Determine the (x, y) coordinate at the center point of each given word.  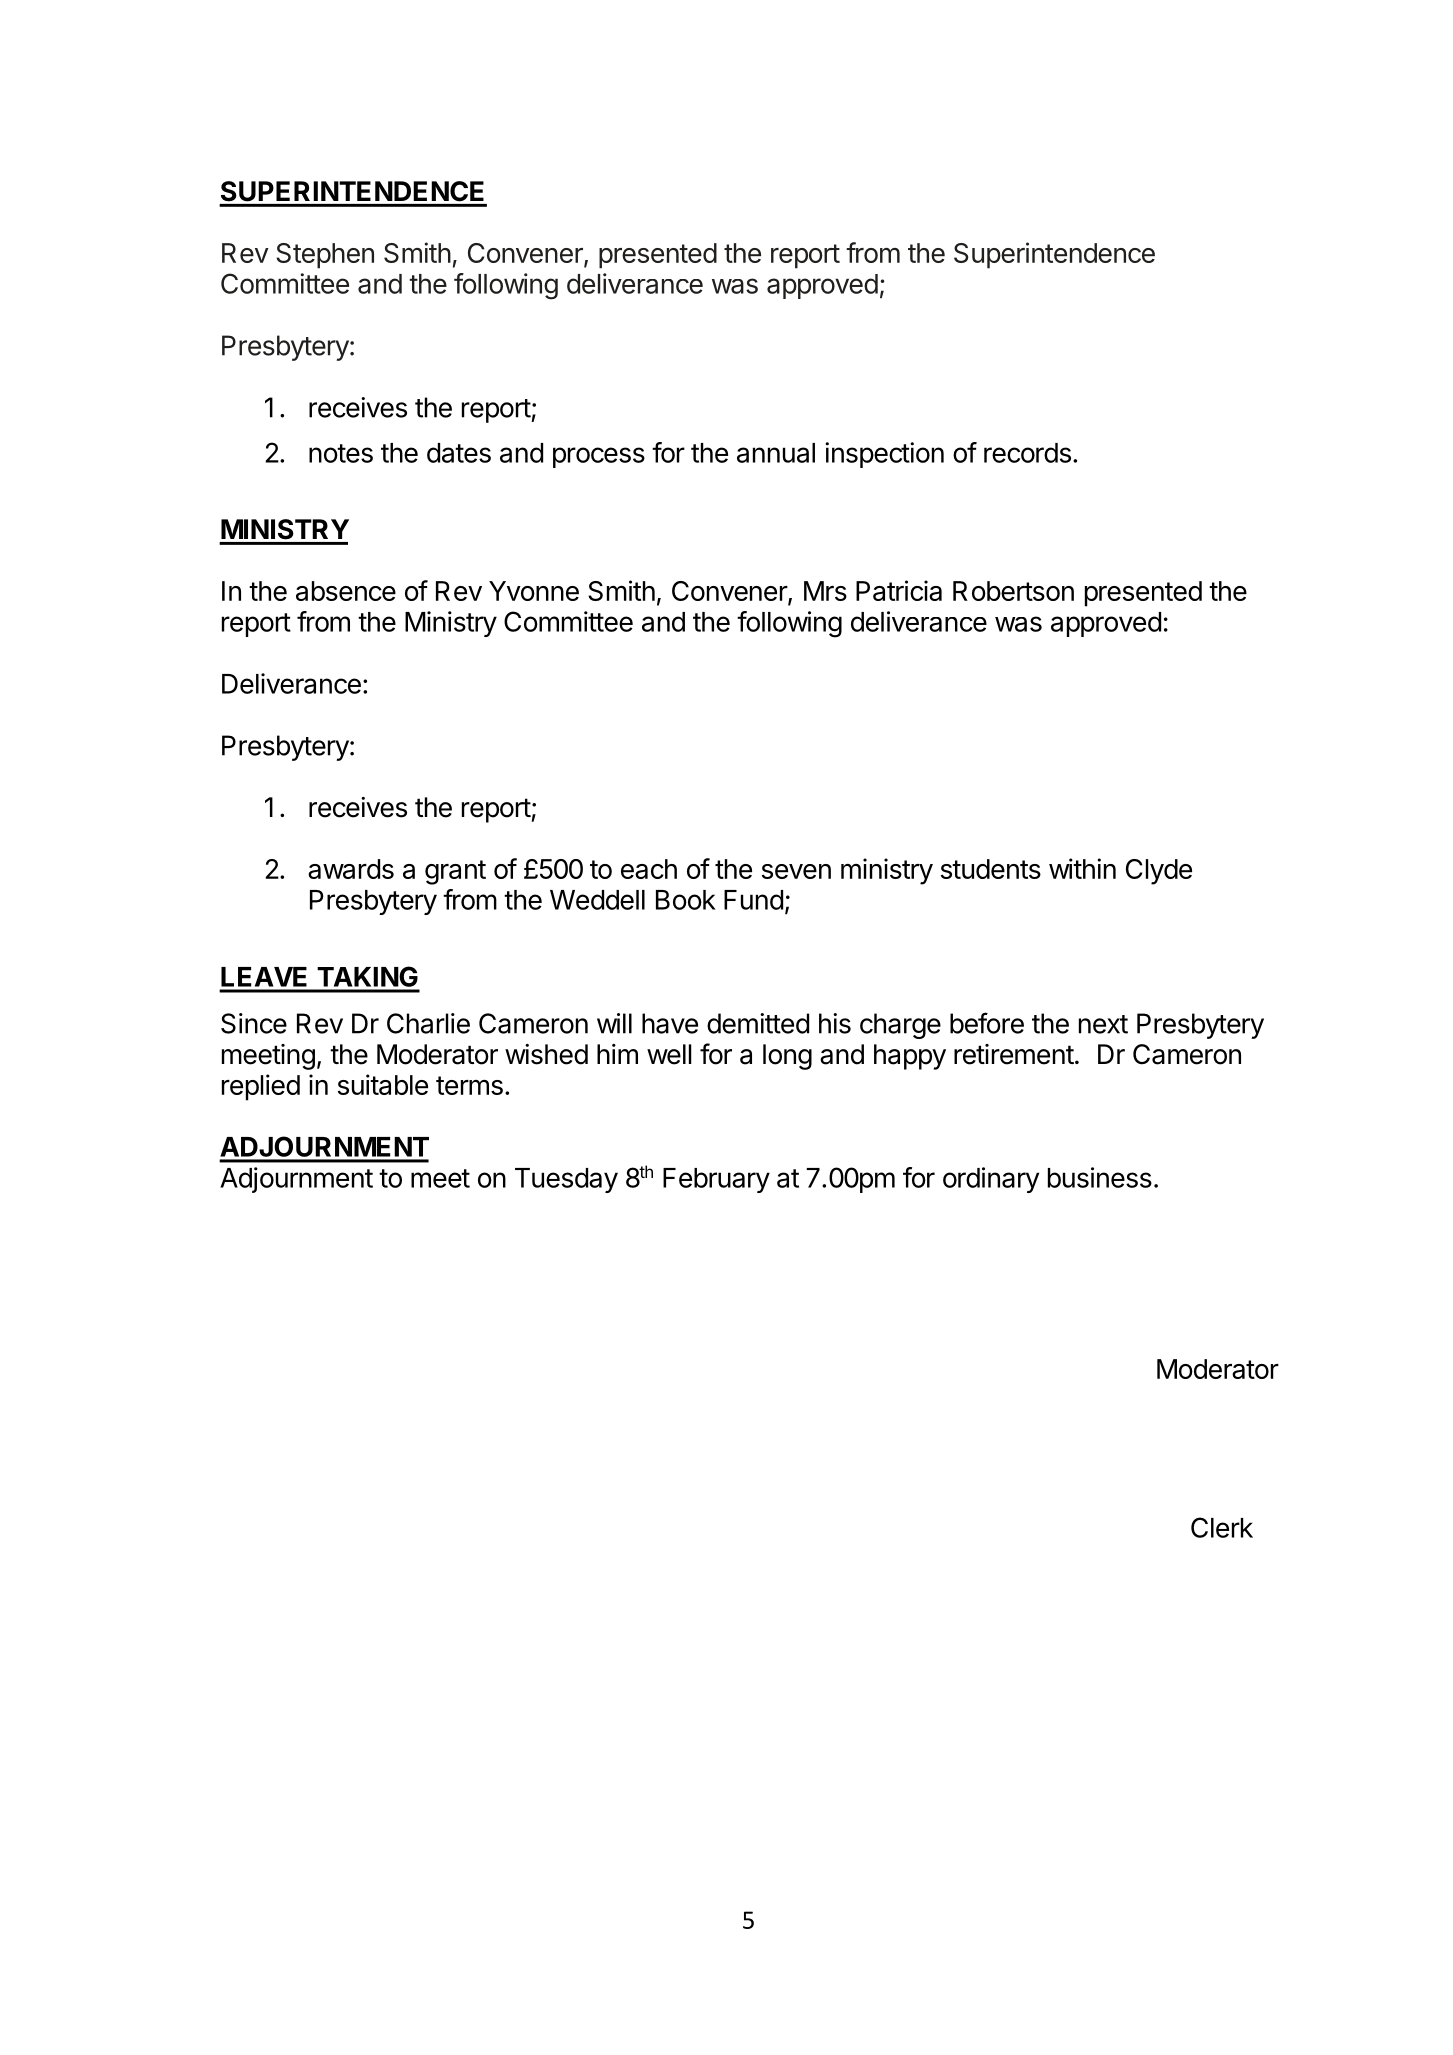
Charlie (428, 1023)
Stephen (325, 256)
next (1103, 1024)
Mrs (825, 591)
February (716, 1180)
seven (796, 871)
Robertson (1013, 591)
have (670, 1023)
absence (346, 591)
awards (351, 869)
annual (776, 453)
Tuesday (566, 1180)
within (1082, 868)
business (1100, 1177)
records (1027, 453)
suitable (383, 1084)
